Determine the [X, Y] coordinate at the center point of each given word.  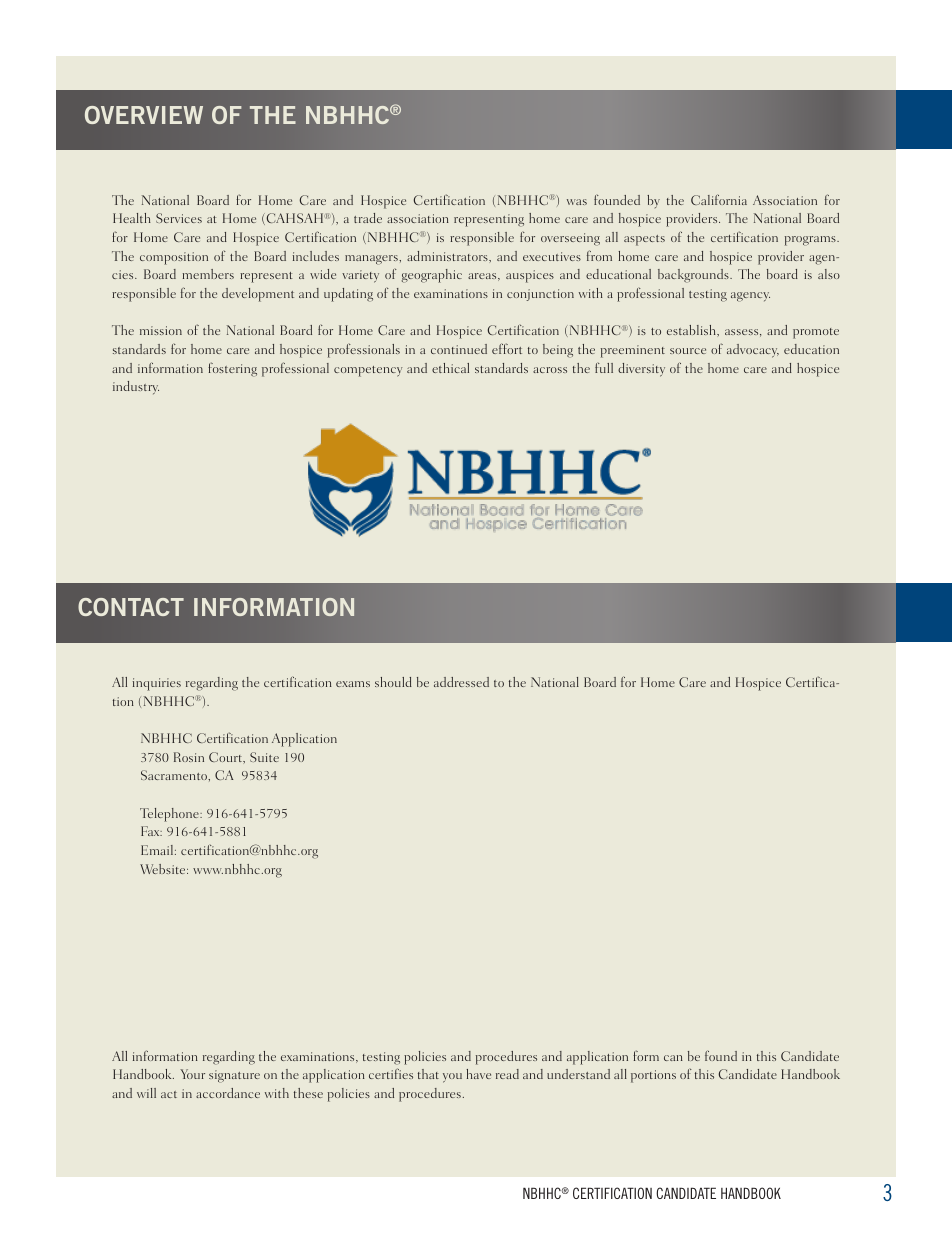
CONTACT [131, 607]
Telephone [170, 815]
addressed [461, 682]
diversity [641, 370]
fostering [232, 369]
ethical [450, 368]
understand [578, 1074]
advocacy [753, 351]
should [393, 682]
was [577, 202]
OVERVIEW [144, 115]
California [719, 199]
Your [192, 1074]
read [507, 1074]
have [478, 1074]
